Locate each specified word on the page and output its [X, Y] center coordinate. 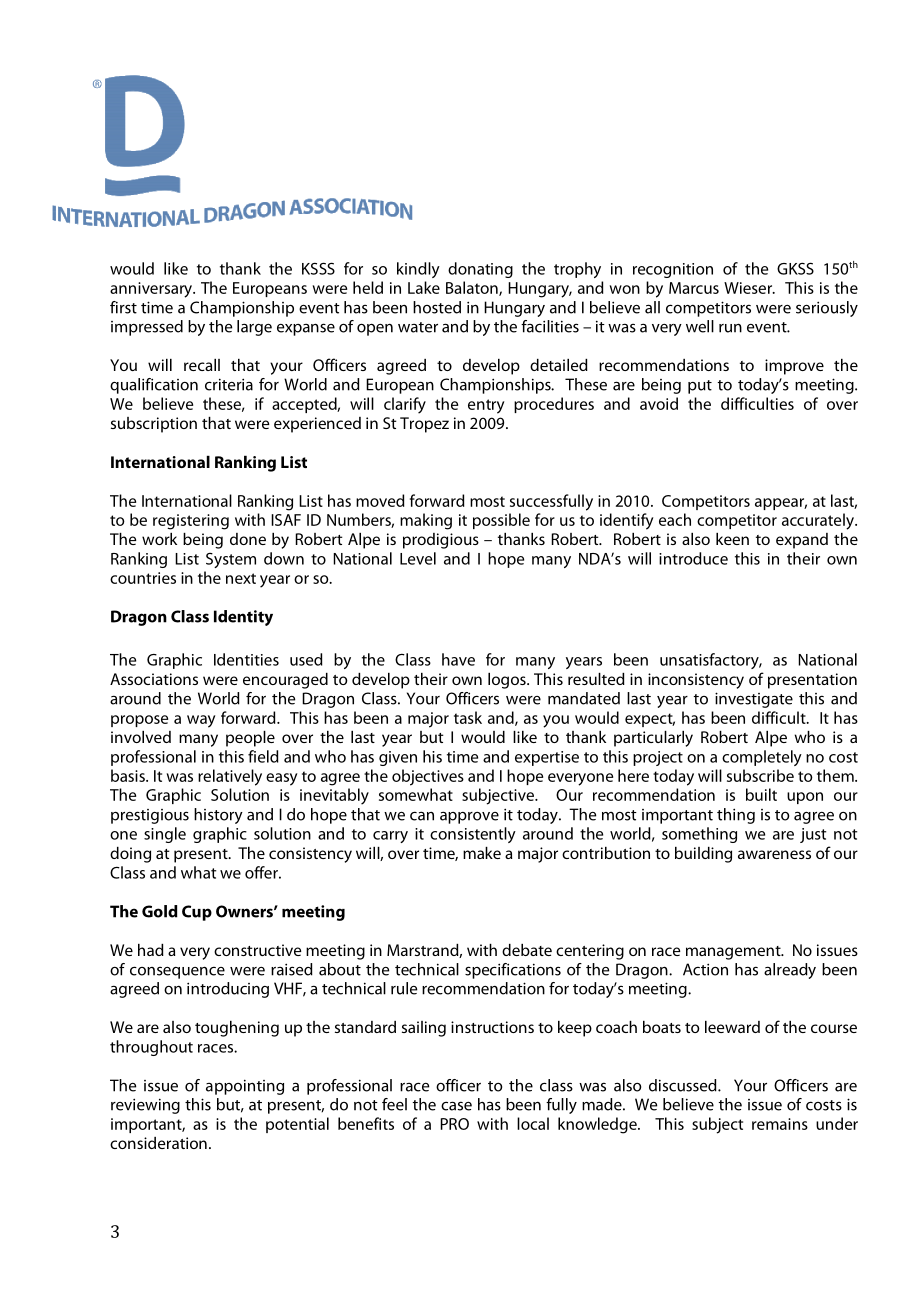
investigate [754, 700]
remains [780, 1124]
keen [732, 539]
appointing [245, 1087]
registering [191, 522]
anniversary [152, 290]
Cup [197, 913]
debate [527, 950]
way [201, 721]
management [734, 953]
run [730, 328]
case [456, 1106]
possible [501, 521]
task [468, 717]
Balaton [473, 288]
